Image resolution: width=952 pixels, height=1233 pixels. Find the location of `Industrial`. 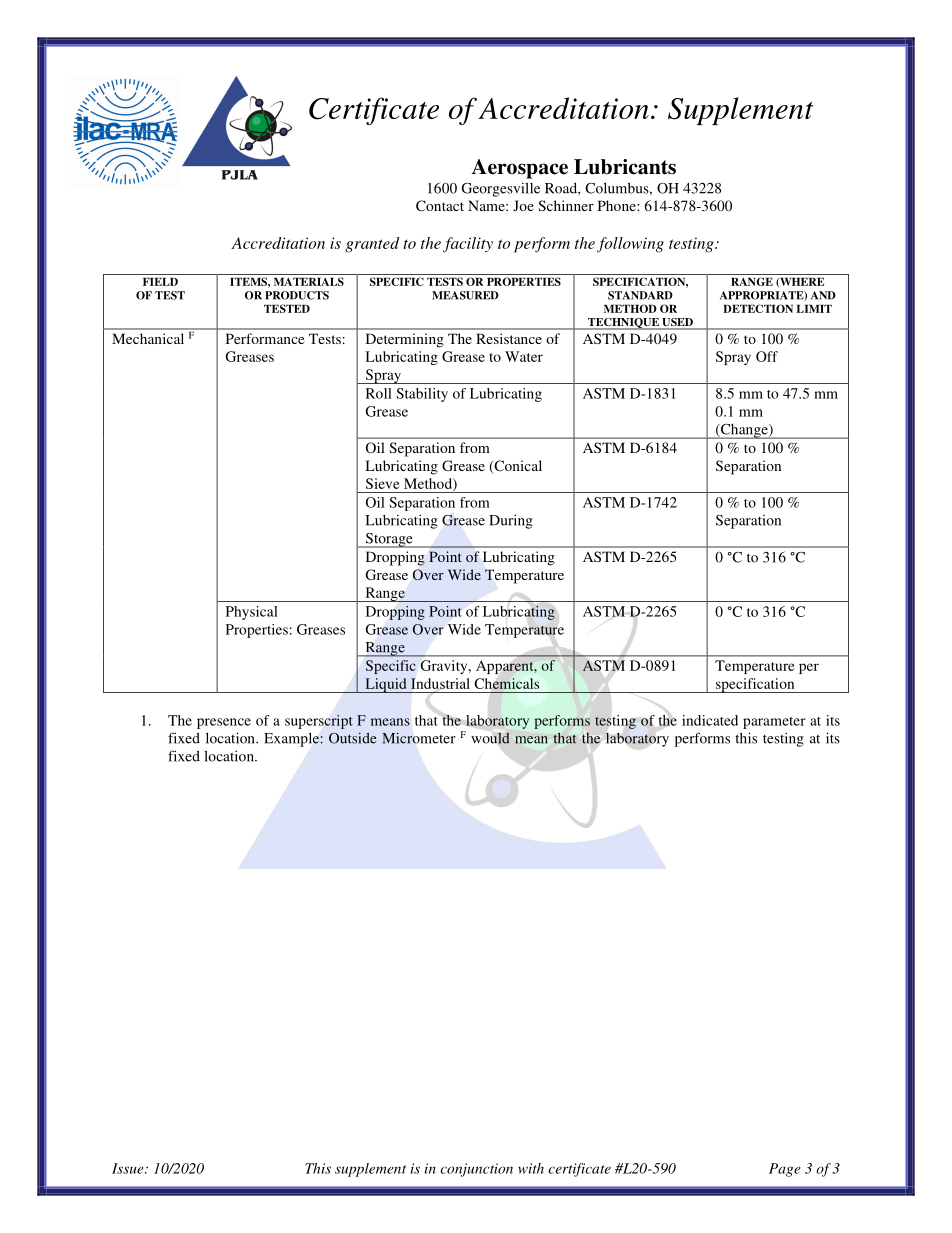

Industrial is located at coordinates (440, 683).
